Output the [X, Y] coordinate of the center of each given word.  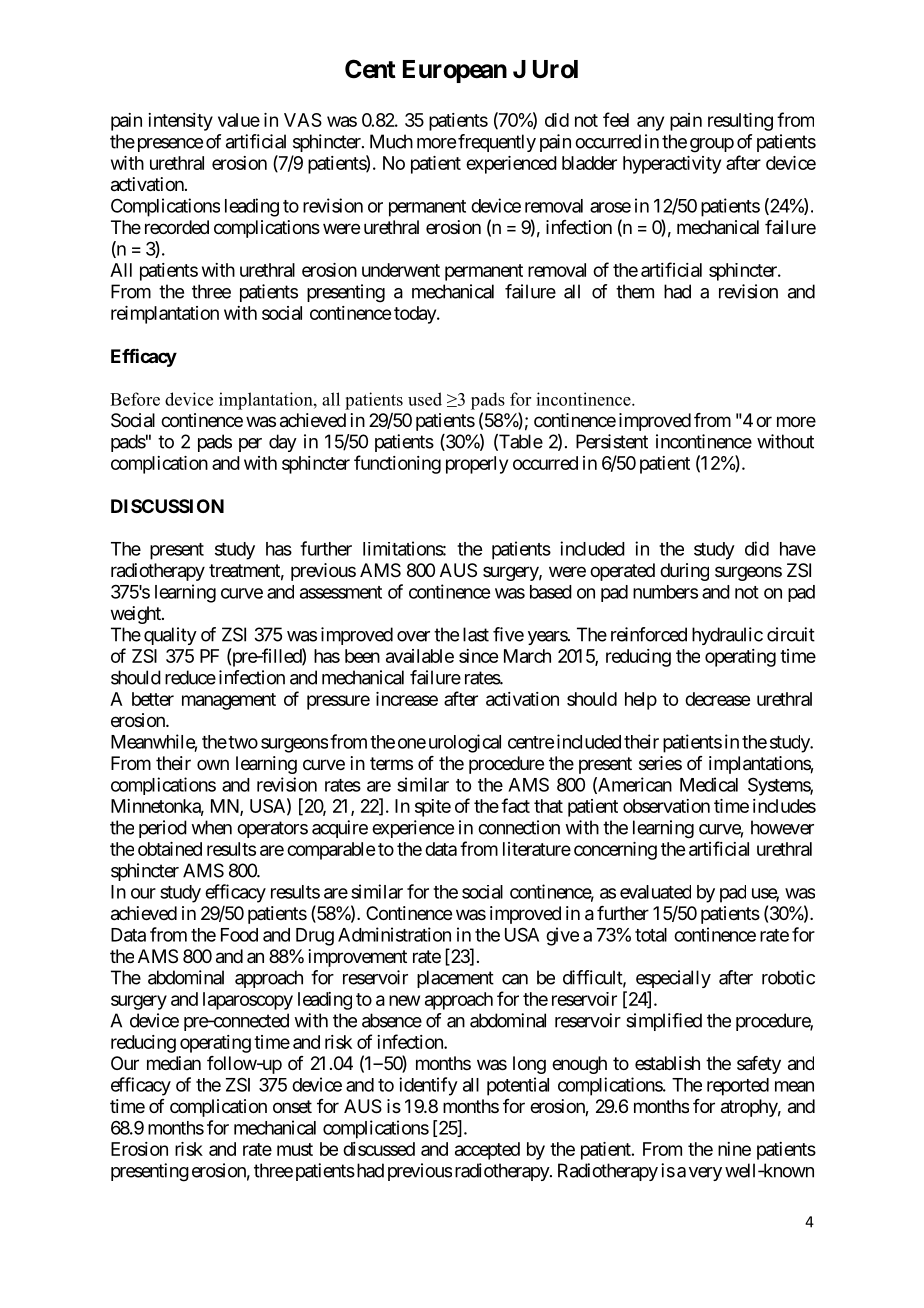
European [455, 71]
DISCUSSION [167, 506]
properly [477, 465]
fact [515, 805]
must [295, 1149]
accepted [487, 1151]
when [211, 827]
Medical [709, 784]
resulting [740, 122]
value [239, 120]
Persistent [612, 441]
